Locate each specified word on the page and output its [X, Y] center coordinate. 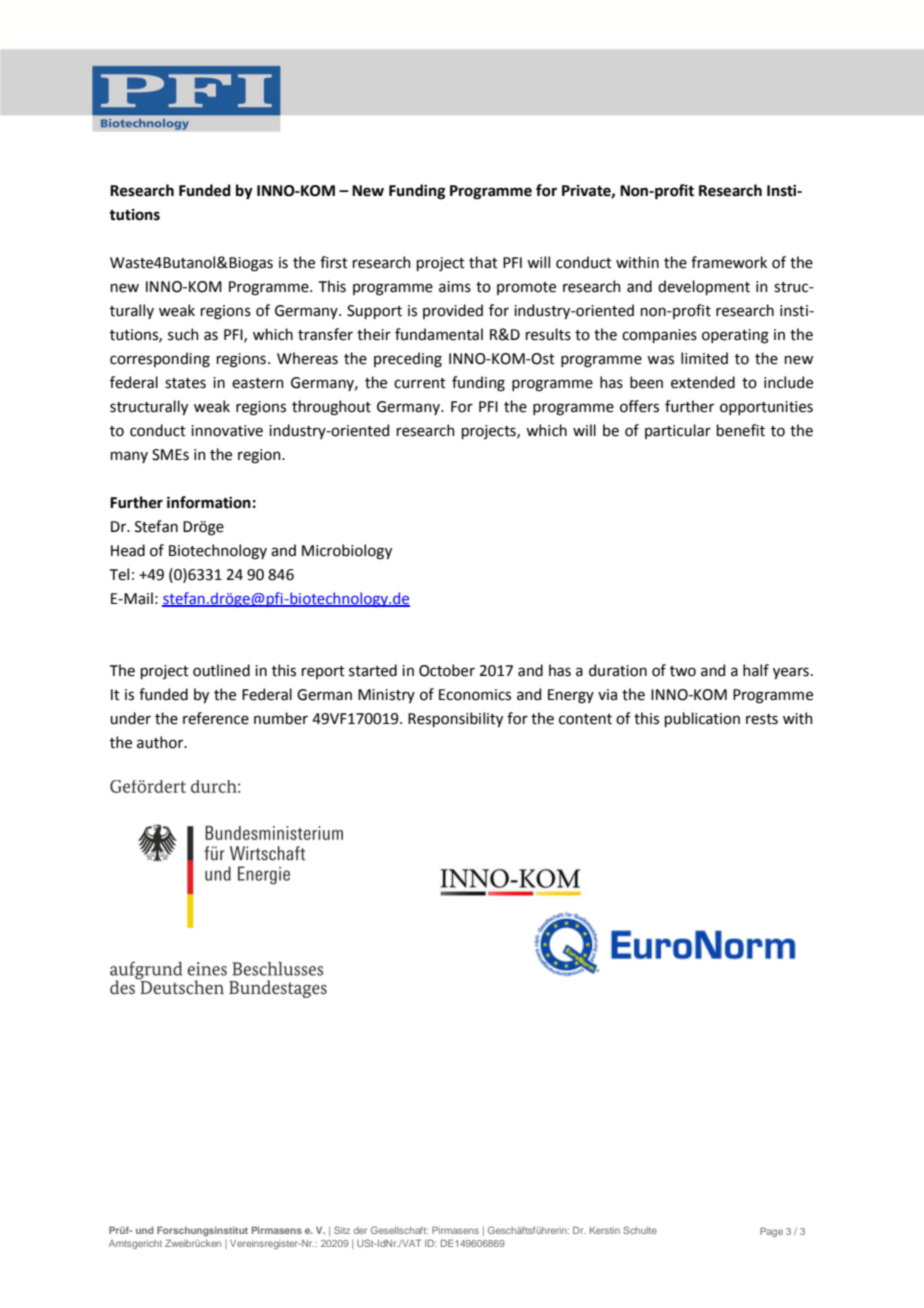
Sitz [342, 1230]
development [704, 287]
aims [455, 287]
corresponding [160, 360]
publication [702, 719]
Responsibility [455, 719]
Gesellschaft [399, 1230]
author [161, 742]
